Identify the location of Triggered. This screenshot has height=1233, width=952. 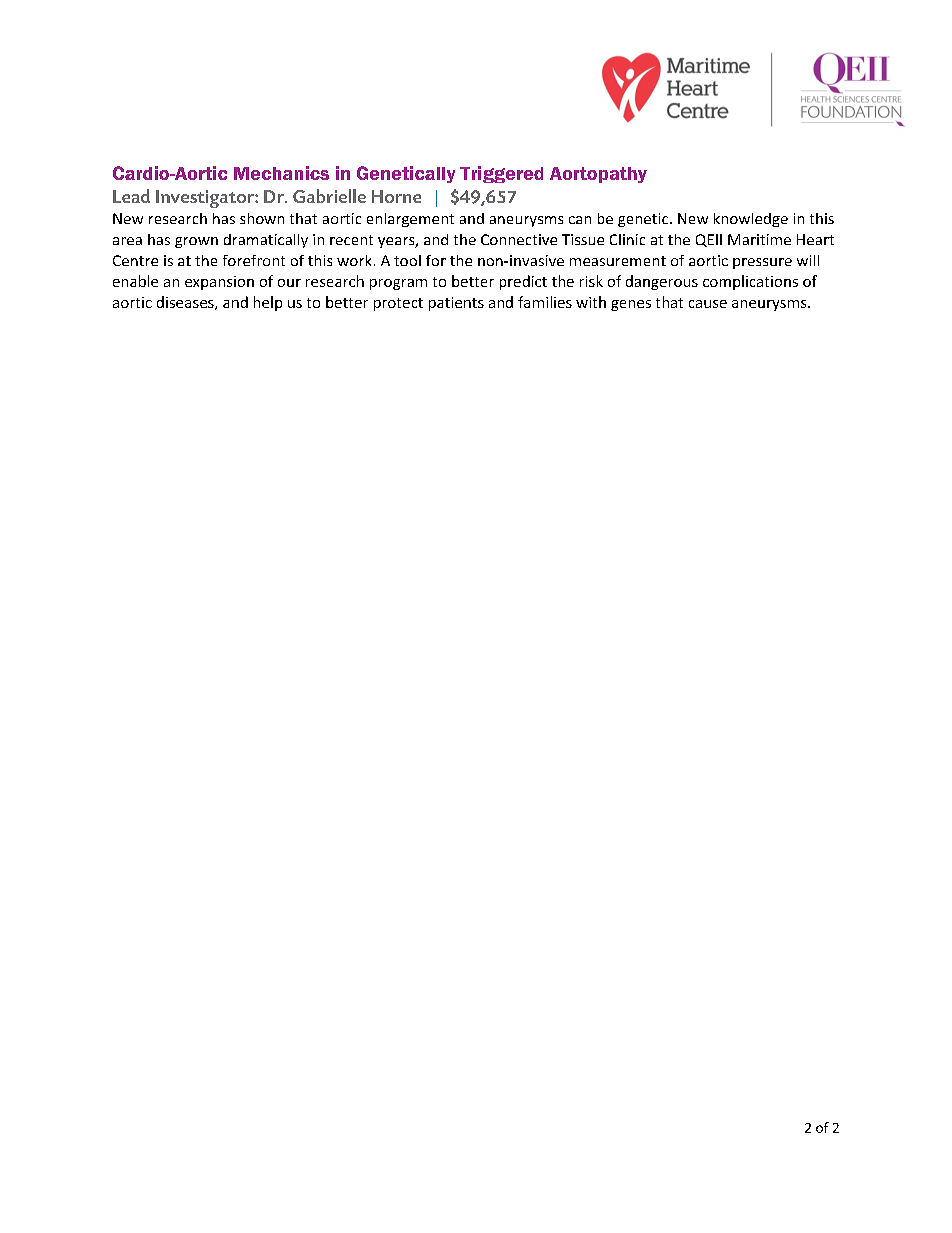
(501, 174).
